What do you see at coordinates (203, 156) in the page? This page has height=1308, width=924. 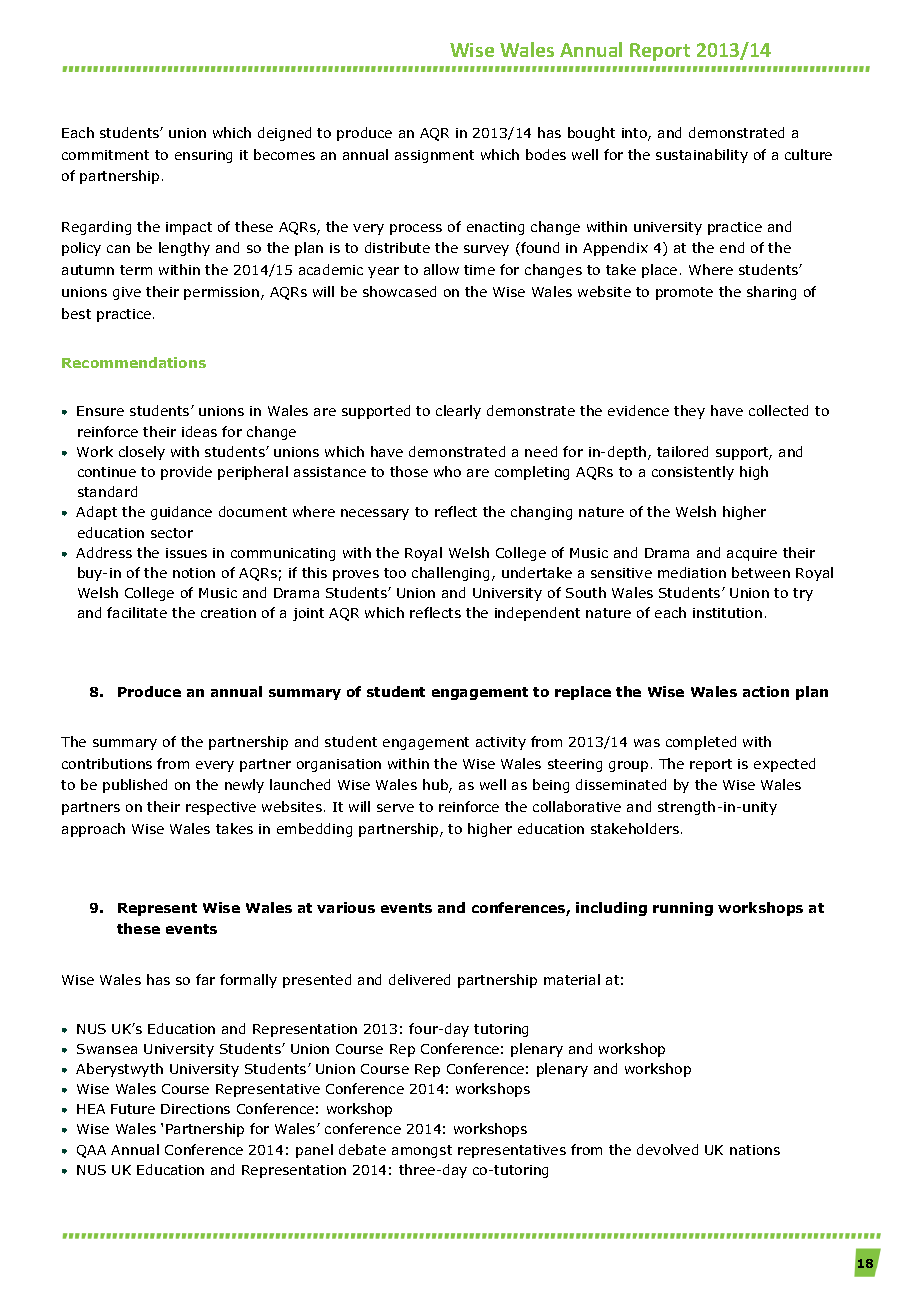 I see `ensuring` at bounding box center [203, 156].
